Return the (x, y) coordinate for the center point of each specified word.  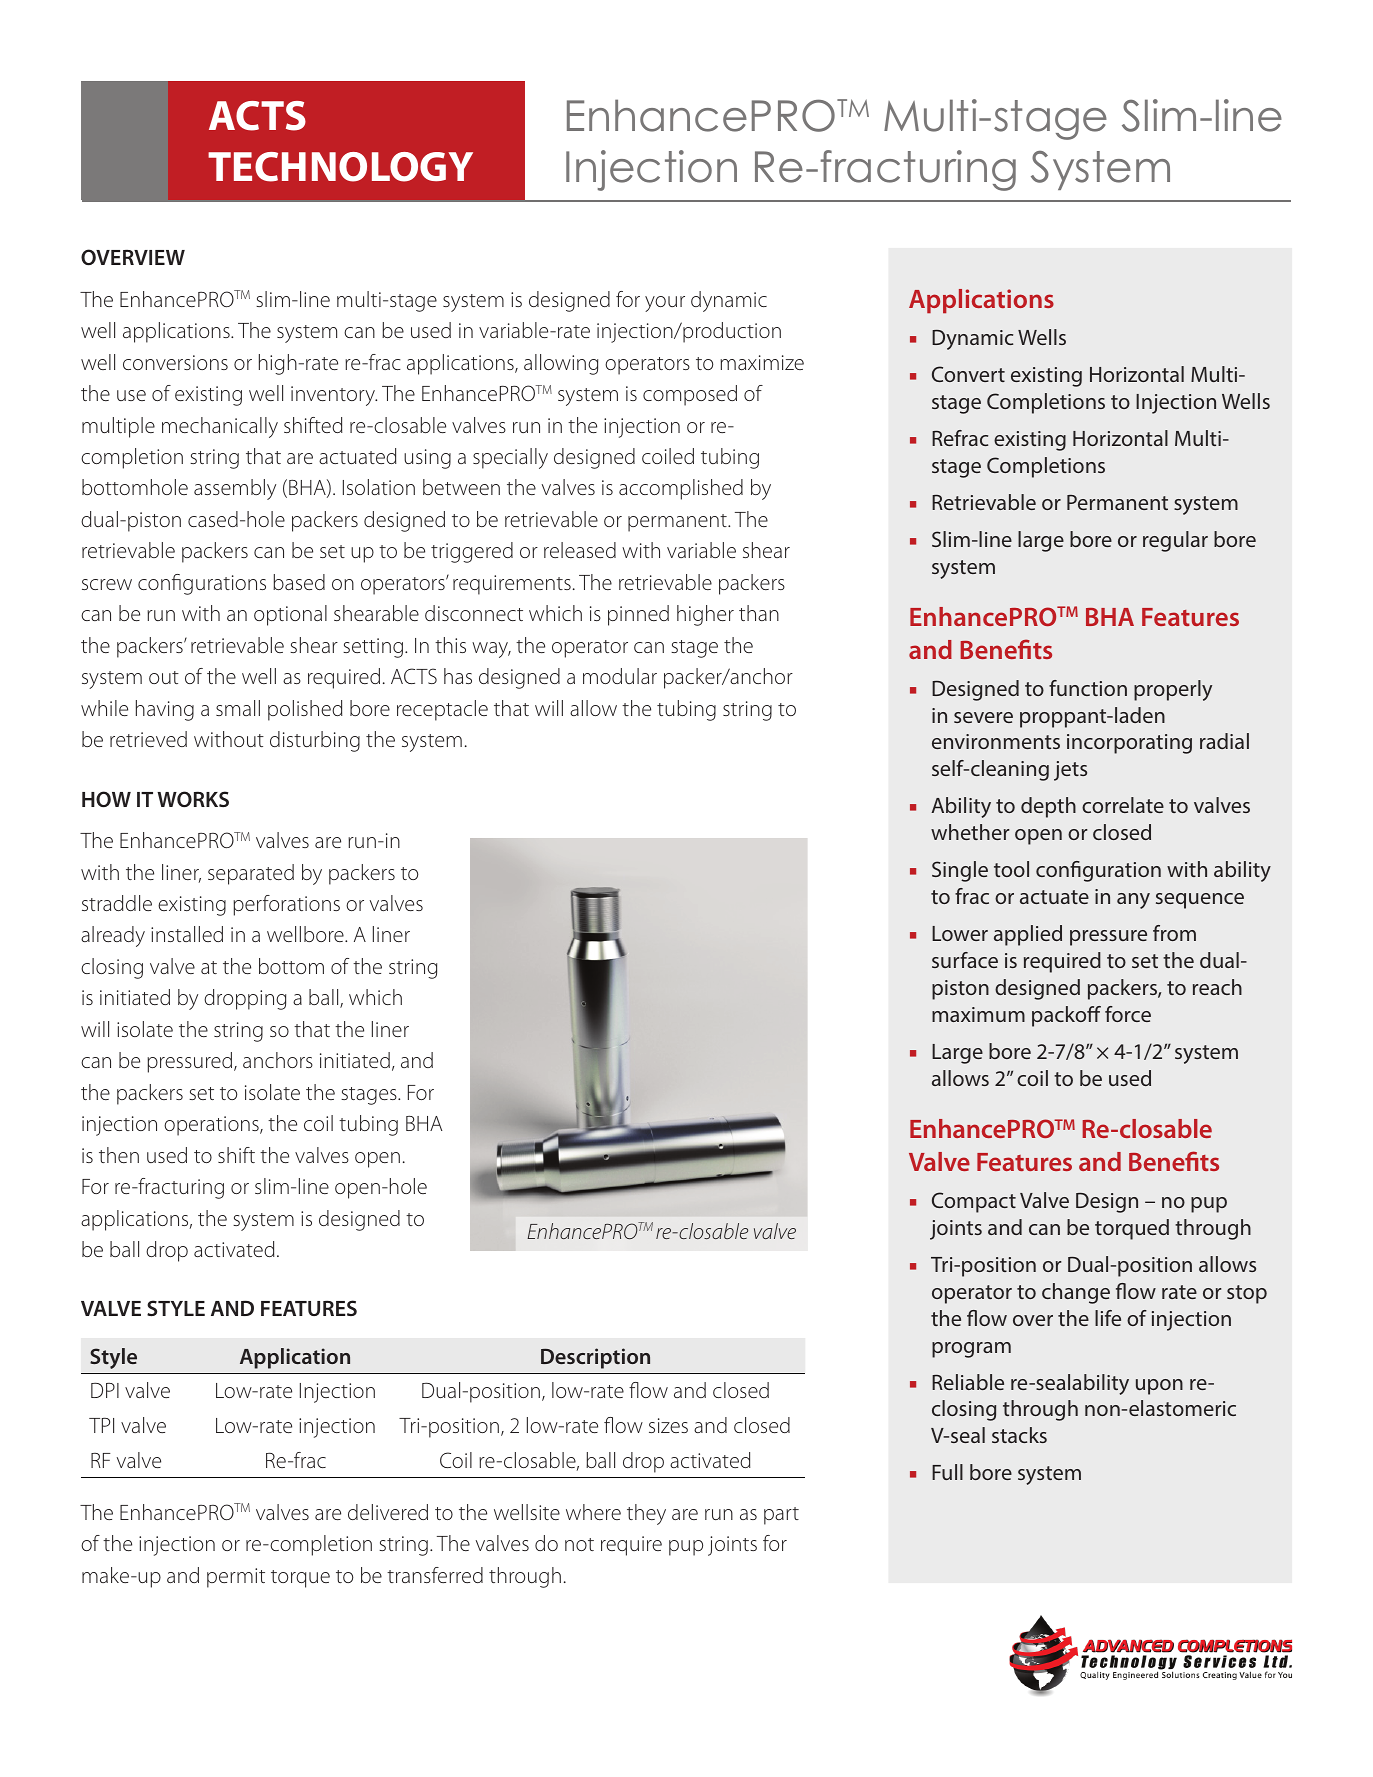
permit (236, 1578)
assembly (235, 489)
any (1133, 901)
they (646, 1514)
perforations (286, 905)
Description (595, 1358)
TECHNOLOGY (340, 167)
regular (1175, 541)
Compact (974, 1202)
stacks (1019, 1435)
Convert (968, 374)
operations (212, 1126)
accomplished (681, 489)
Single (960, 871)
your (665, 304)
